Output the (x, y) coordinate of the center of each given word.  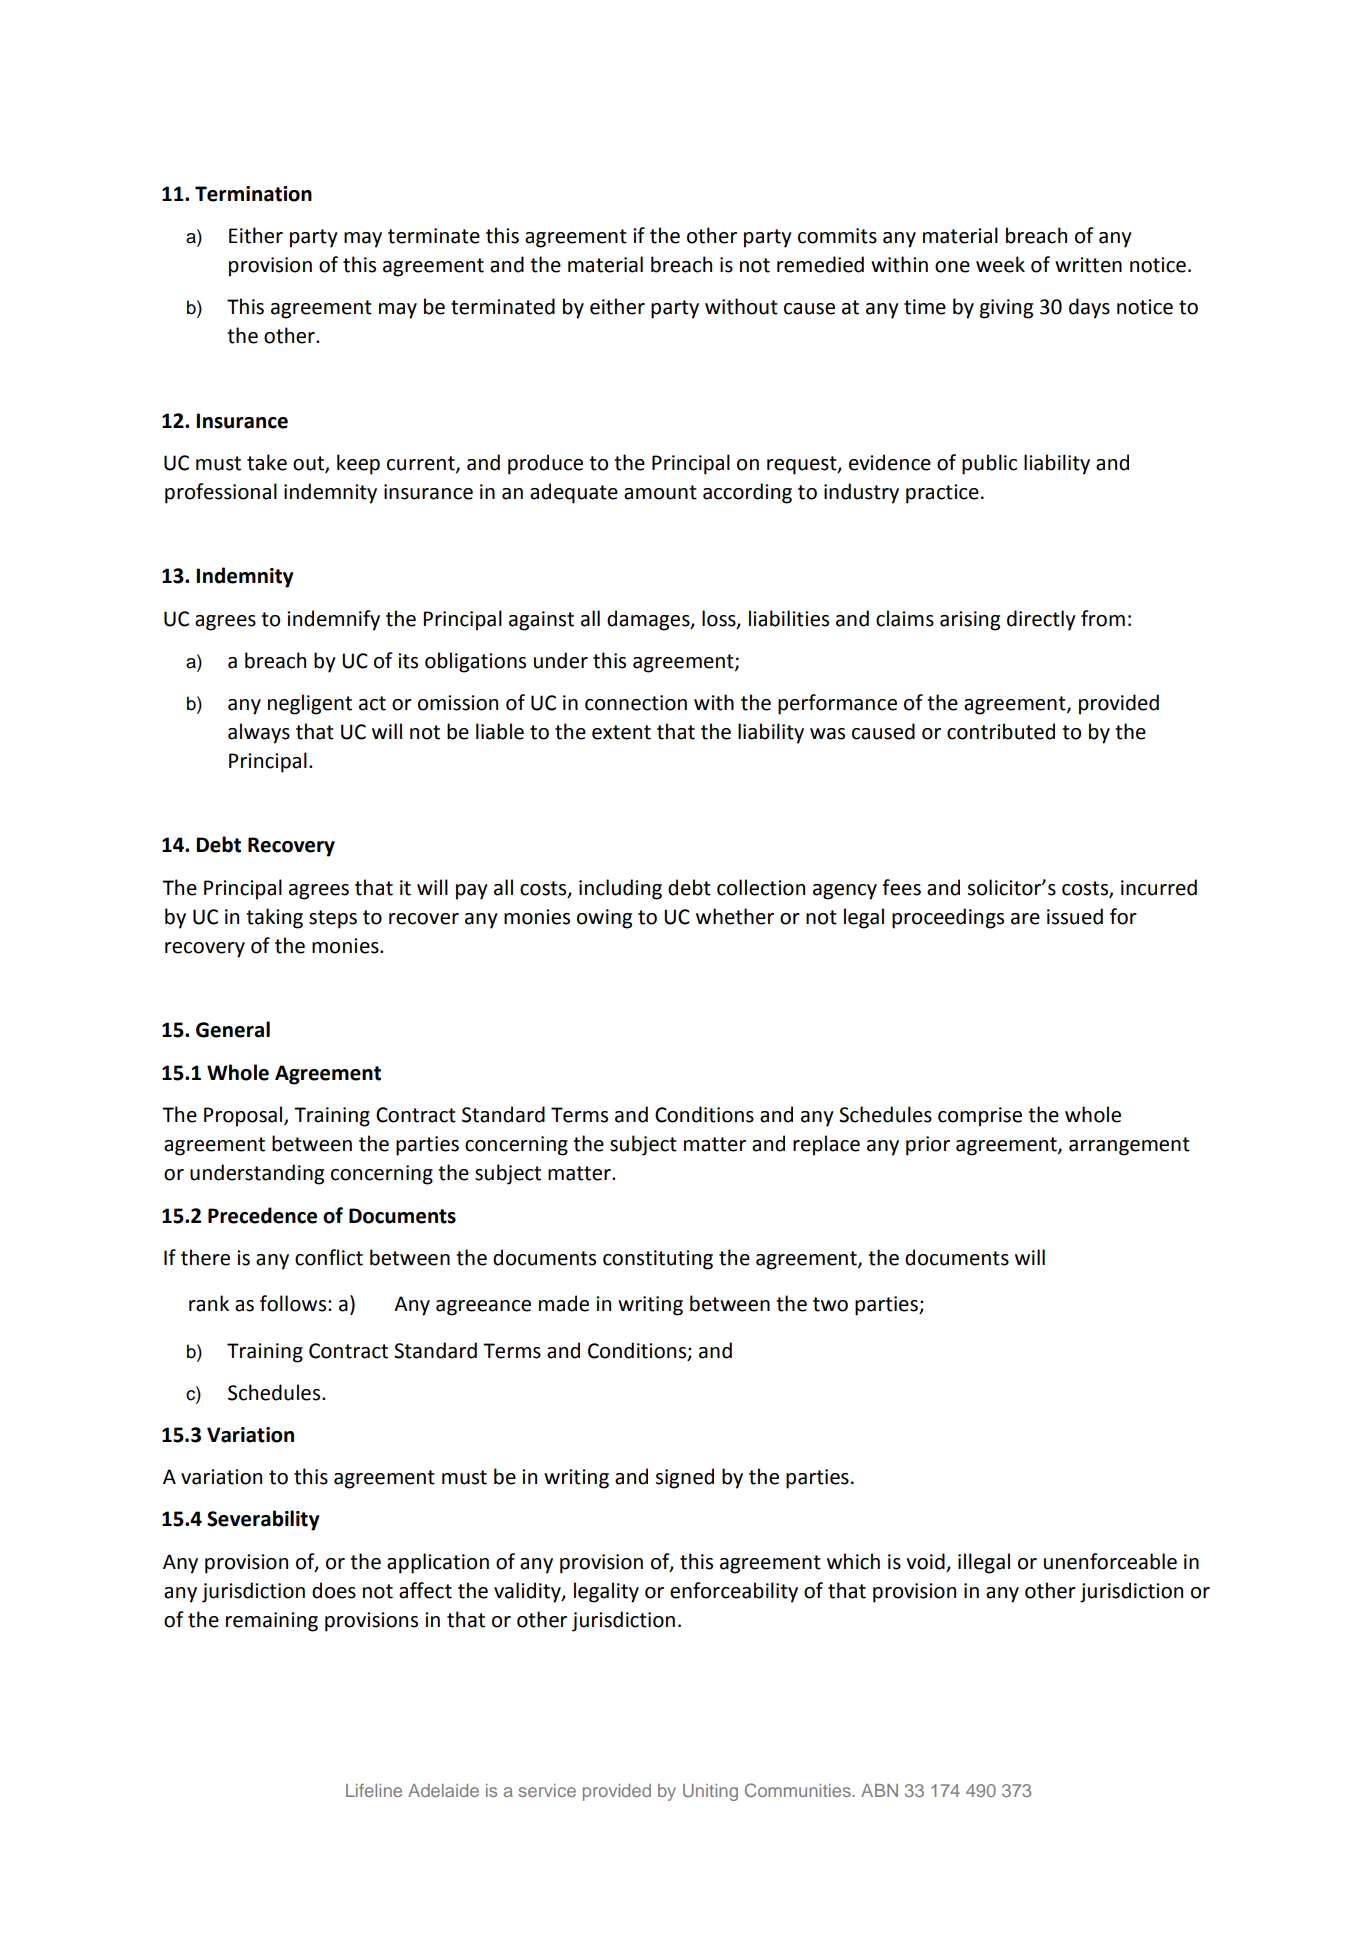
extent (621, 732)
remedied (820, 264)
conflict (329, 1257)
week (1000, 264)
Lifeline (374, 1790)
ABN (879, 1790)
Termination (253, 194)
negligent (310, 704)
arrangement (1129, 1146)
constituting (658, 1260)
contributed (1001, 731)
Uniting (710, 1792)
